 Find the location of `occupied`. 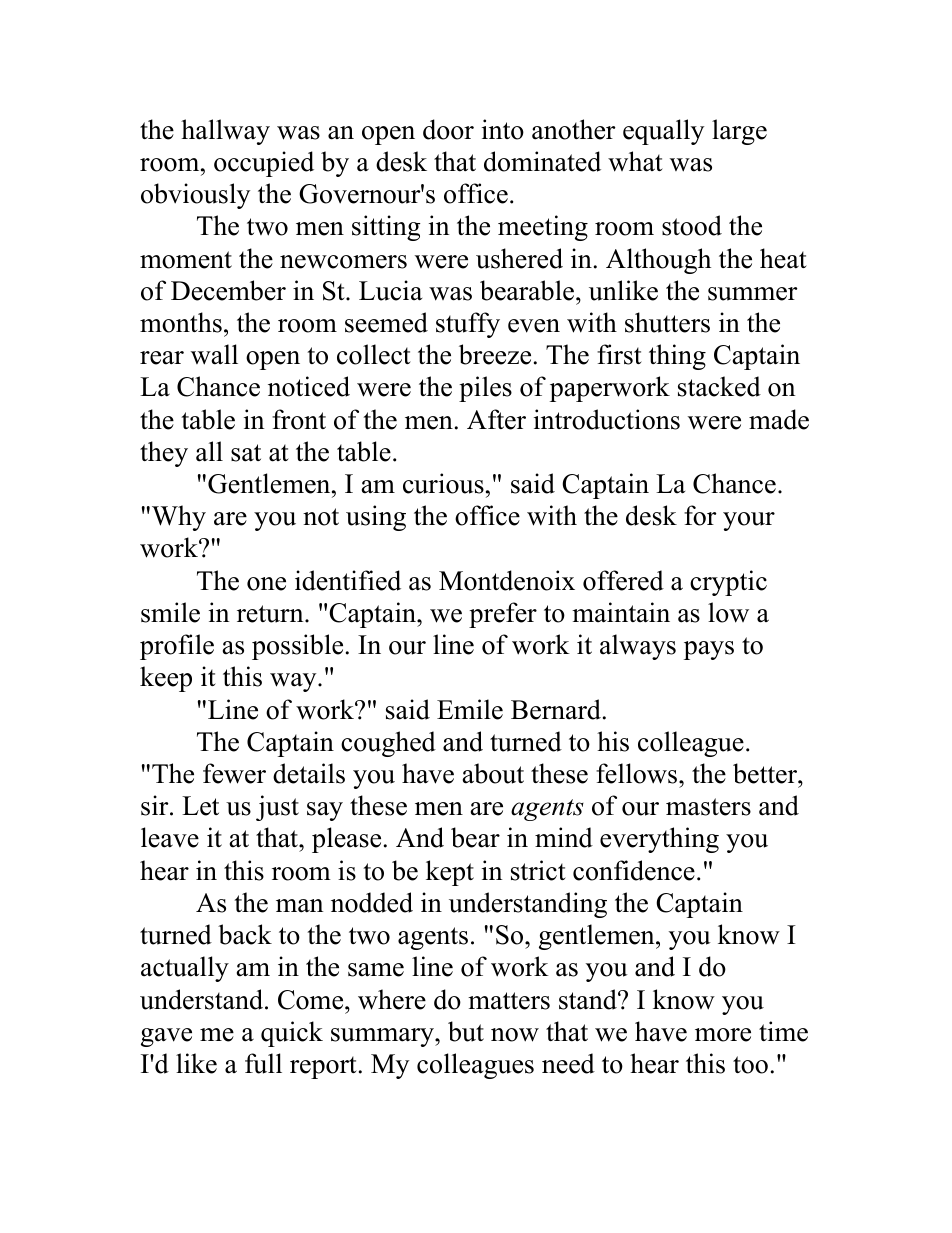

occupied is located at coordinates (264, 164).
